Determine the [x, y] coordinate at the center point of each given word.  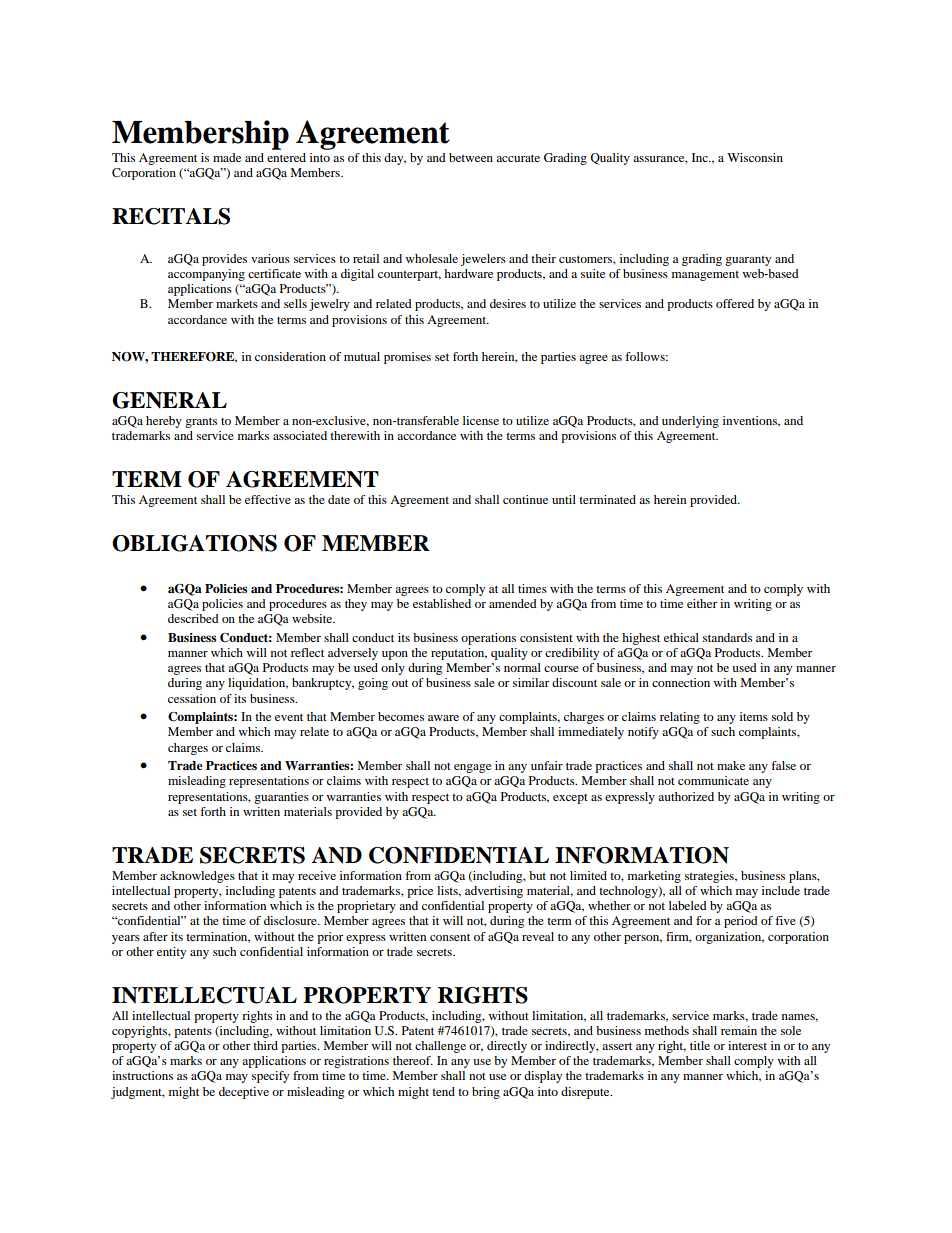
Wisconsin [755, 157]
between [471, 157]
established [442, 603]
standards [727, 637]
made [227, 157]
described [193, 618]
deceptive [244, 1093]
